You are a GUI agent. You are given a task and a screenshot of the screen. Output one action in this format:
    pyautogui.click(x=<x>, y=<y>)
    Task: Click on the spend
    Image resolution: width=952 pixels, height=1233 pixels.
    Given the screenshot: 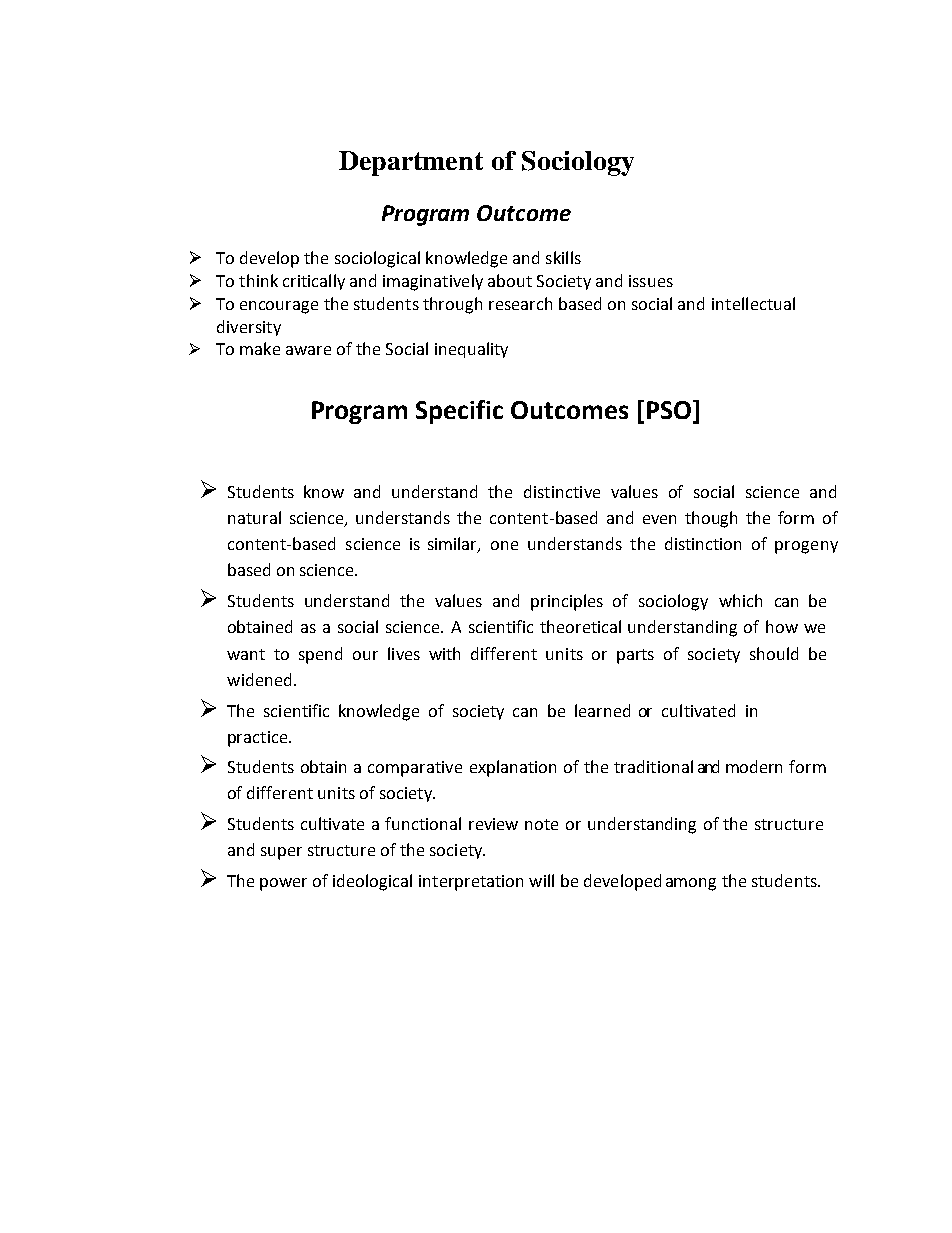 What is the action you would take?
    pyautogui.click(x=320, y=655)
